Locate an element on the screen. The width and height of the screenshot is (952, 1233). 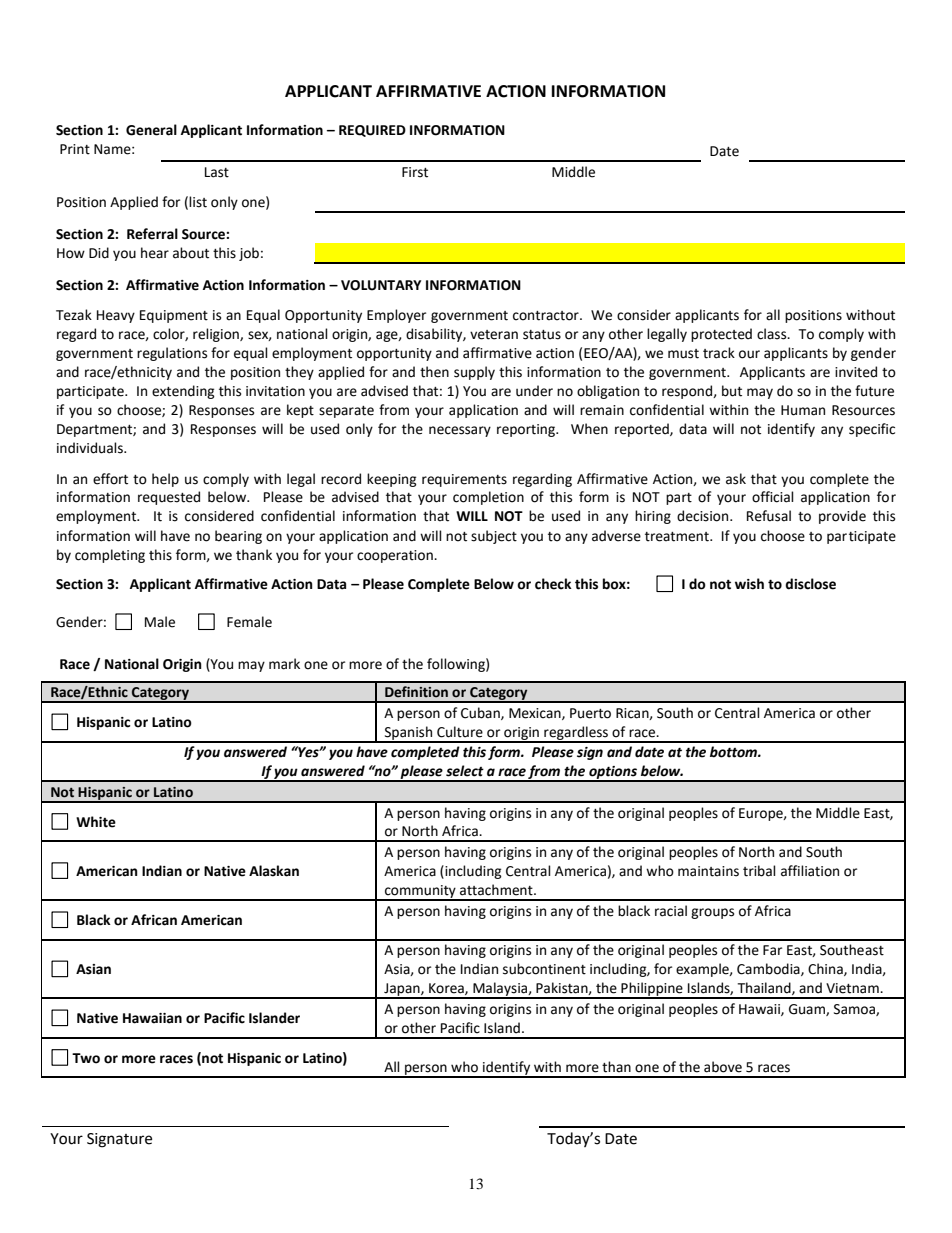
General is located at coordinates (151, 130).
